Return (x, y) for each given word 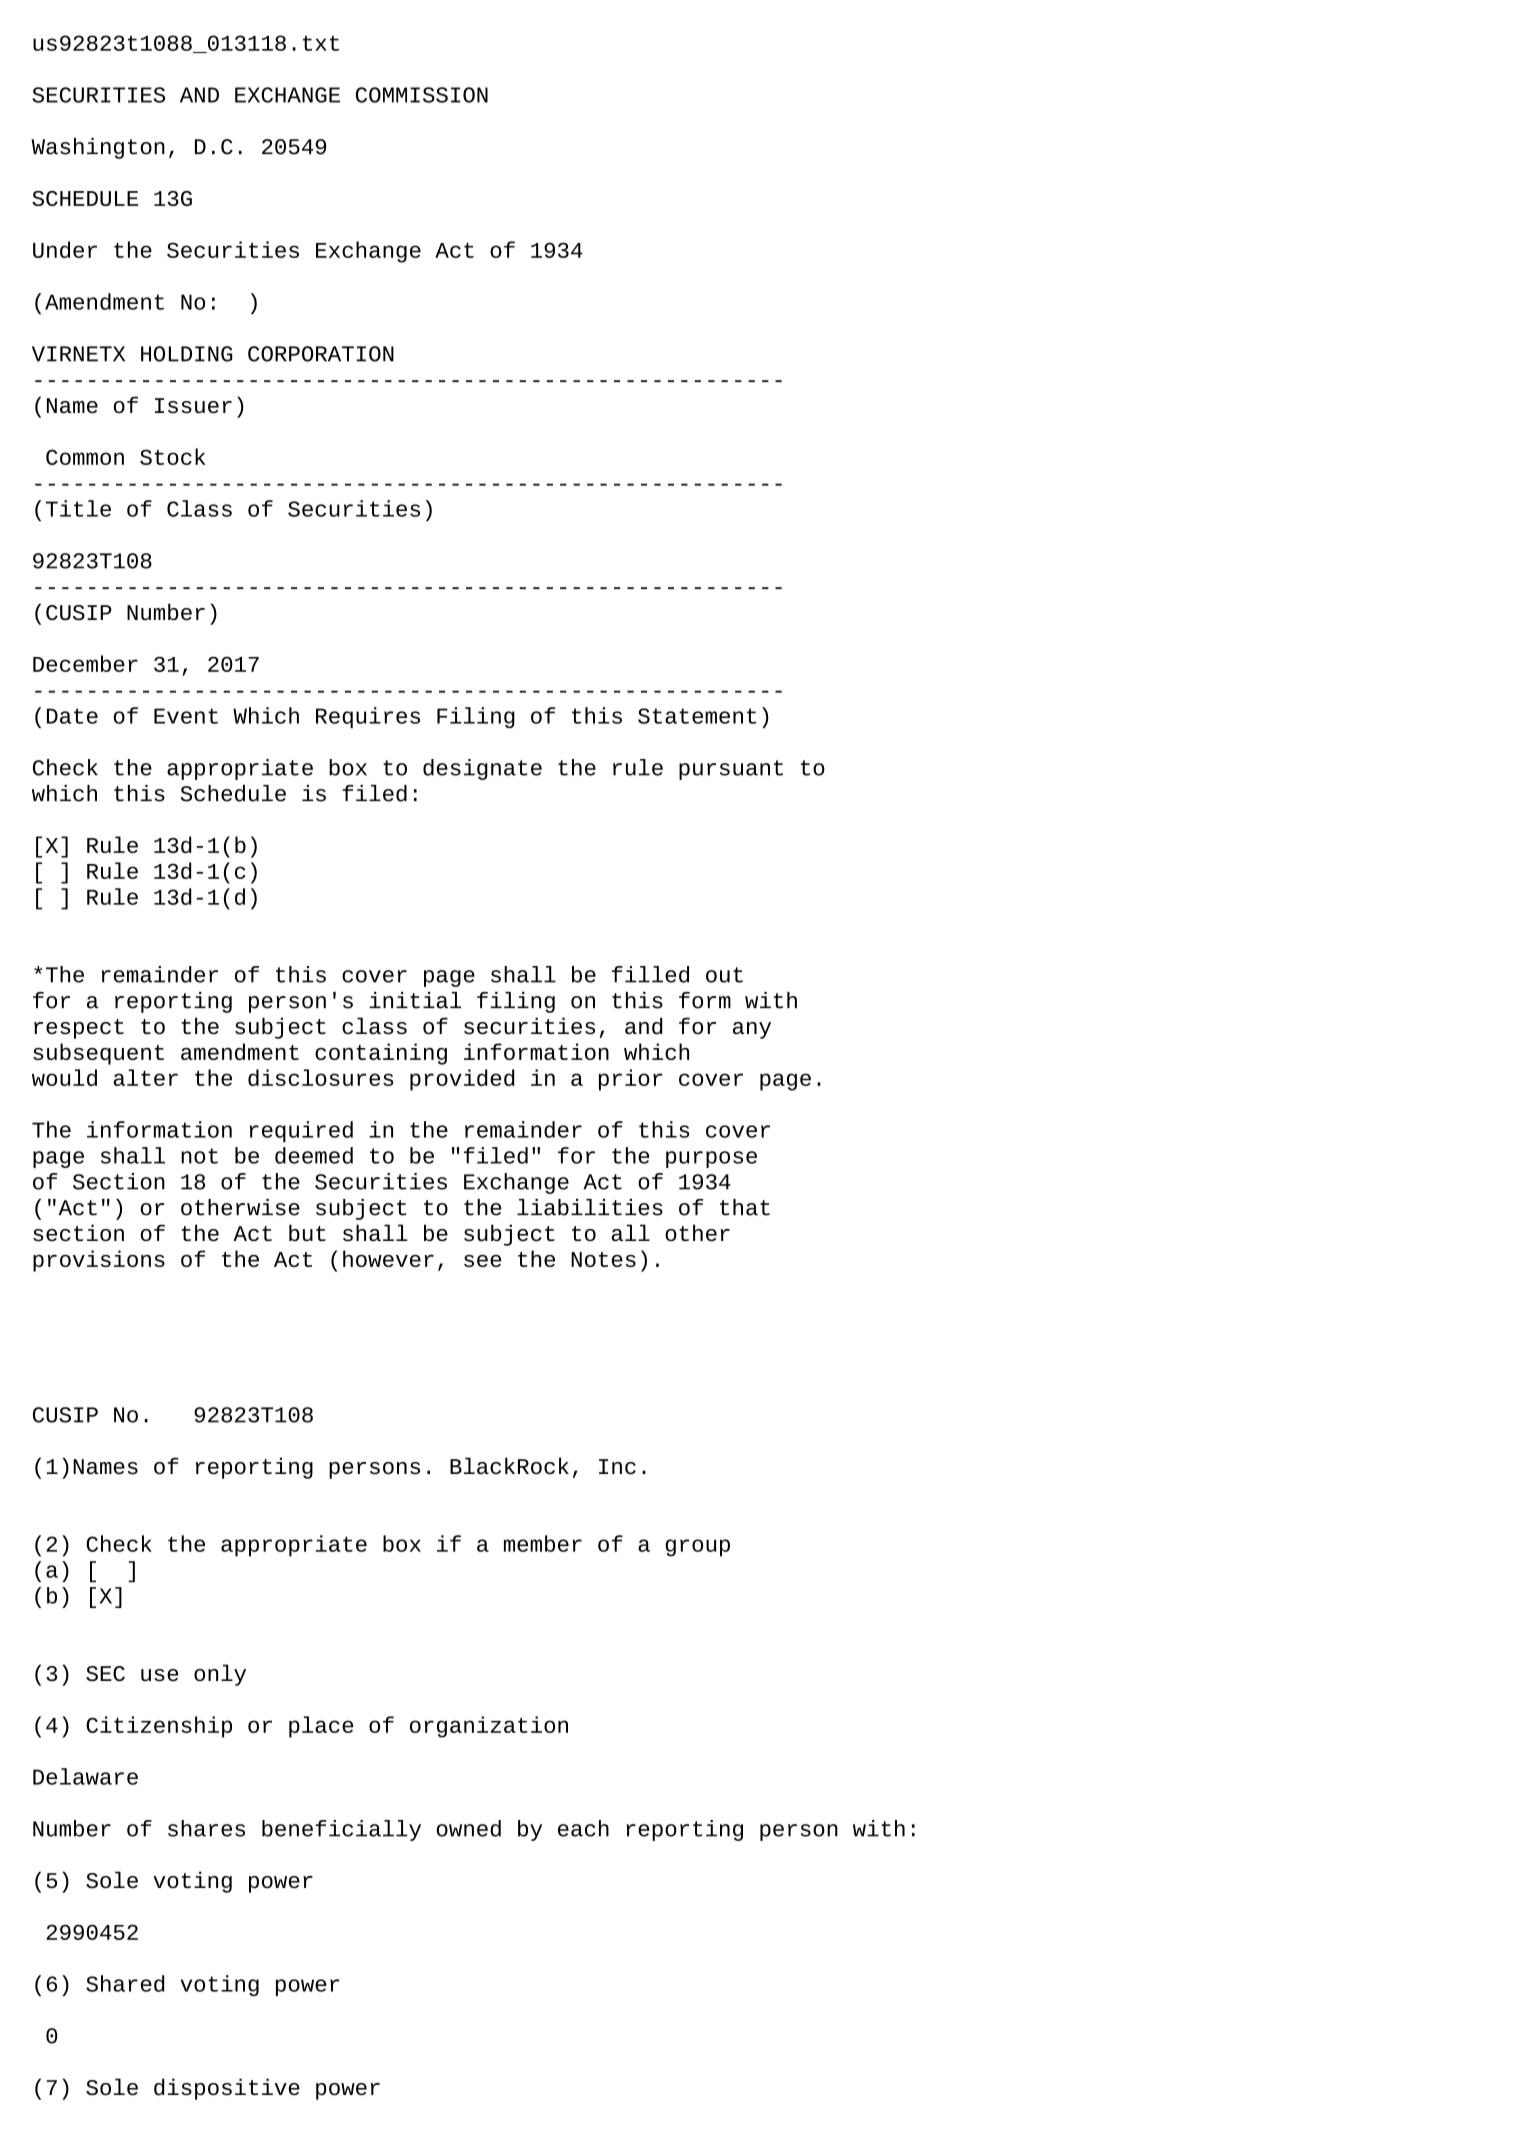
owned (469, 1828)
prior (631, 1080)
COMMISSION (422, 95)
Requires (368, 717)
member (543, 1543)
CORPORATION (321, 354)
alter (145, 1077)
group (698, 1548)
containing (381, 1054)
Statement (697, 716)
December (85, 663)
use (160, 1675)
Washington (98, 148)
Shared (125, 1983)
